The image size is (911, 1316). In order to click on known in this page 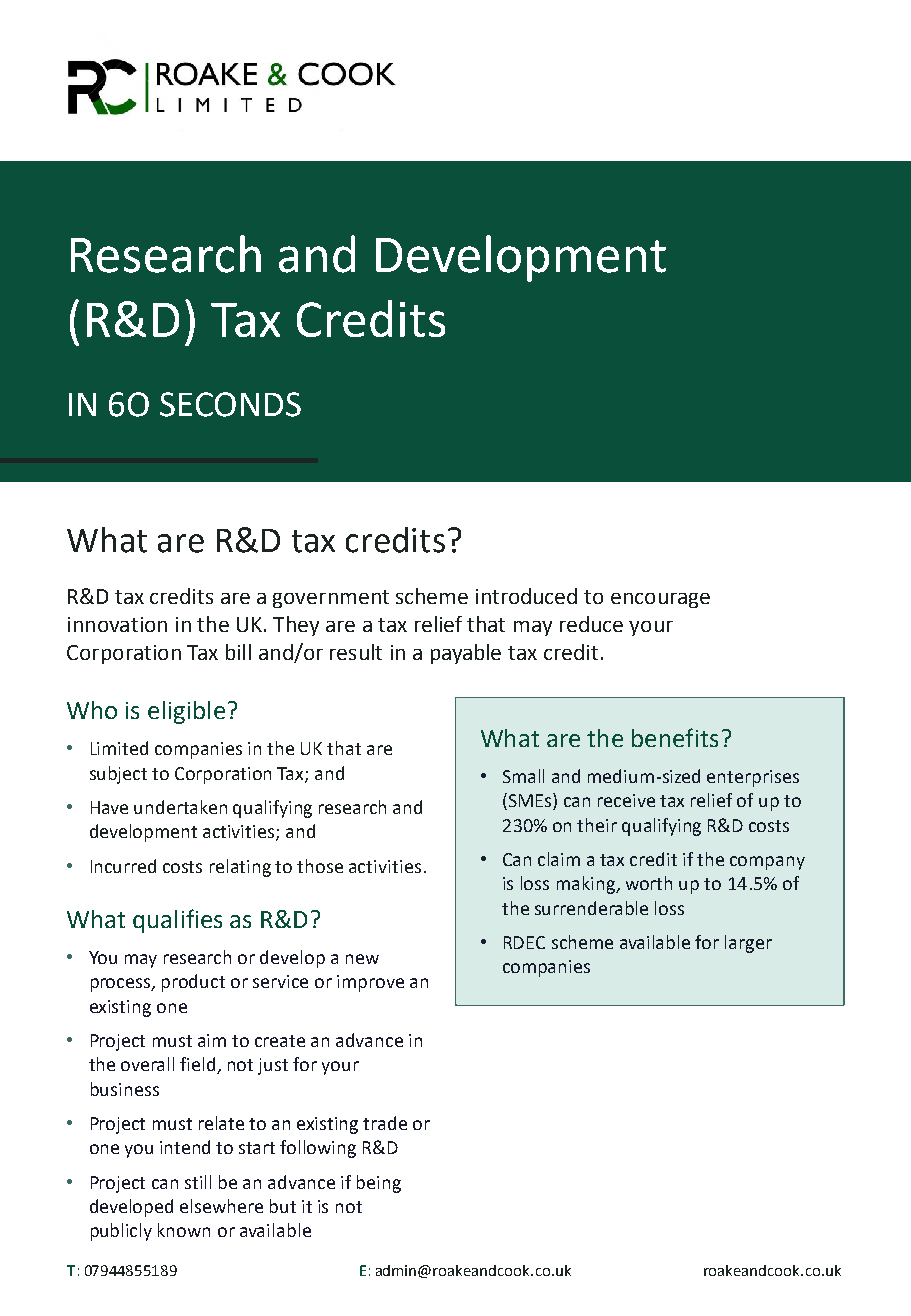, I will do `click(184, 1230)`.
